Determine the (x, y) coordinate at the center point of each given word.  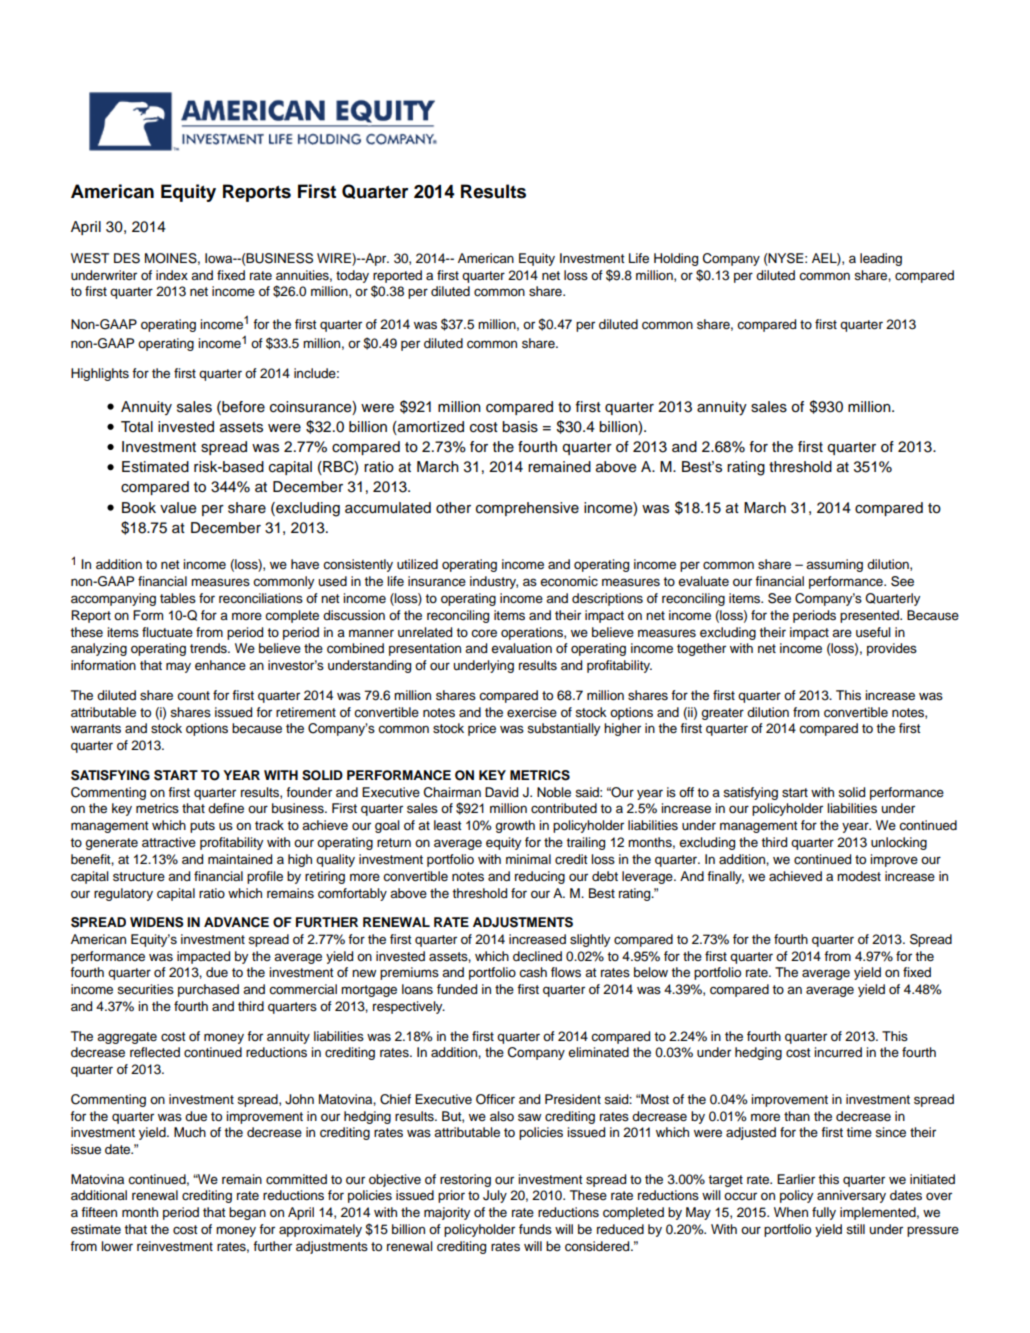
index (172, 275)
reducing (540, 877)
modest (859, 876)
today (352, 276)
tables (178, 598)
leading (881, 259)
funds (535, 1229)
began (247, 1213)
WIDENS (157, 922)
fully (824, 1213)
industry (494, 582)
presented (870, 616)
